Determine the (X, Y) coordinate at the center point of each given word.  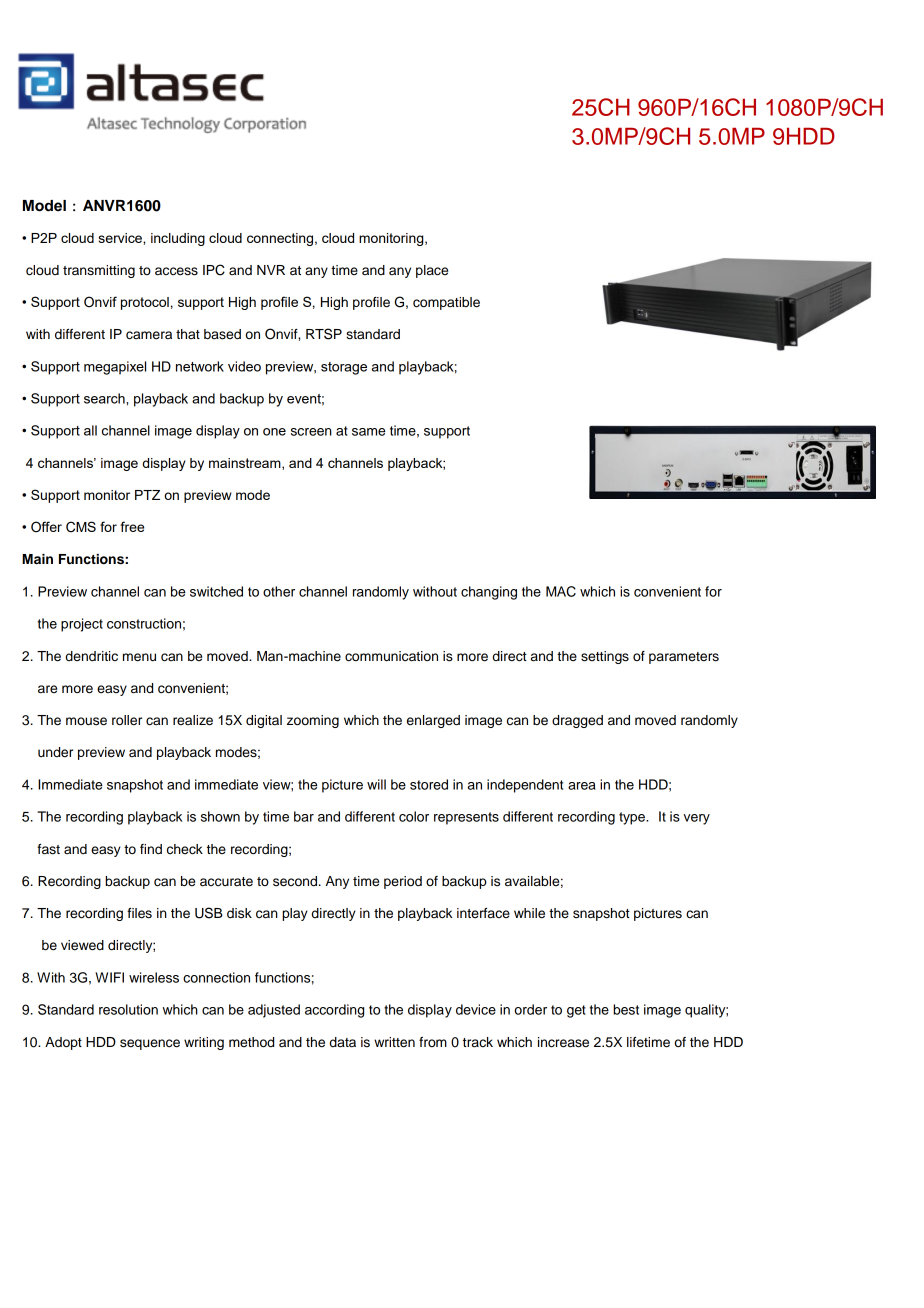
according (334, 1011)
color (414, 816)
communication (391, 656)
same (369, 432)
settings (605, 657)
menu (139, 657)
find (151, 849)
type (633, 818)
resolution (128, 1009)
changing (489, 593)
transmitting (99, 271)
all (90, 430)
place (432, 271)
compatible (446, 303)
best (626, 1009)
